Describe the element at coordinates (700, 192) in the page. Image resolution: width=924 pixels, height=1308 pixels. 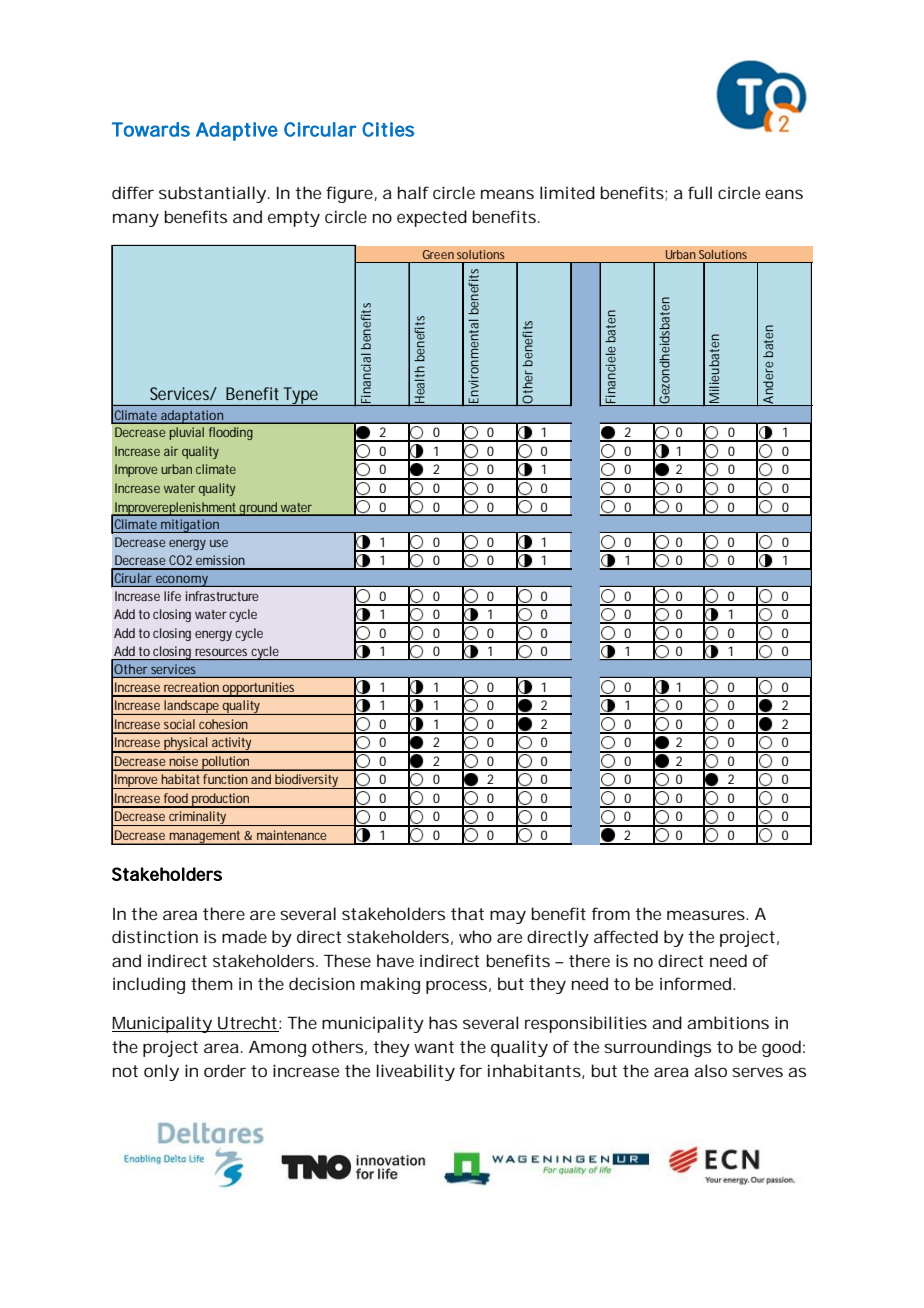
I see `full` at that location.
